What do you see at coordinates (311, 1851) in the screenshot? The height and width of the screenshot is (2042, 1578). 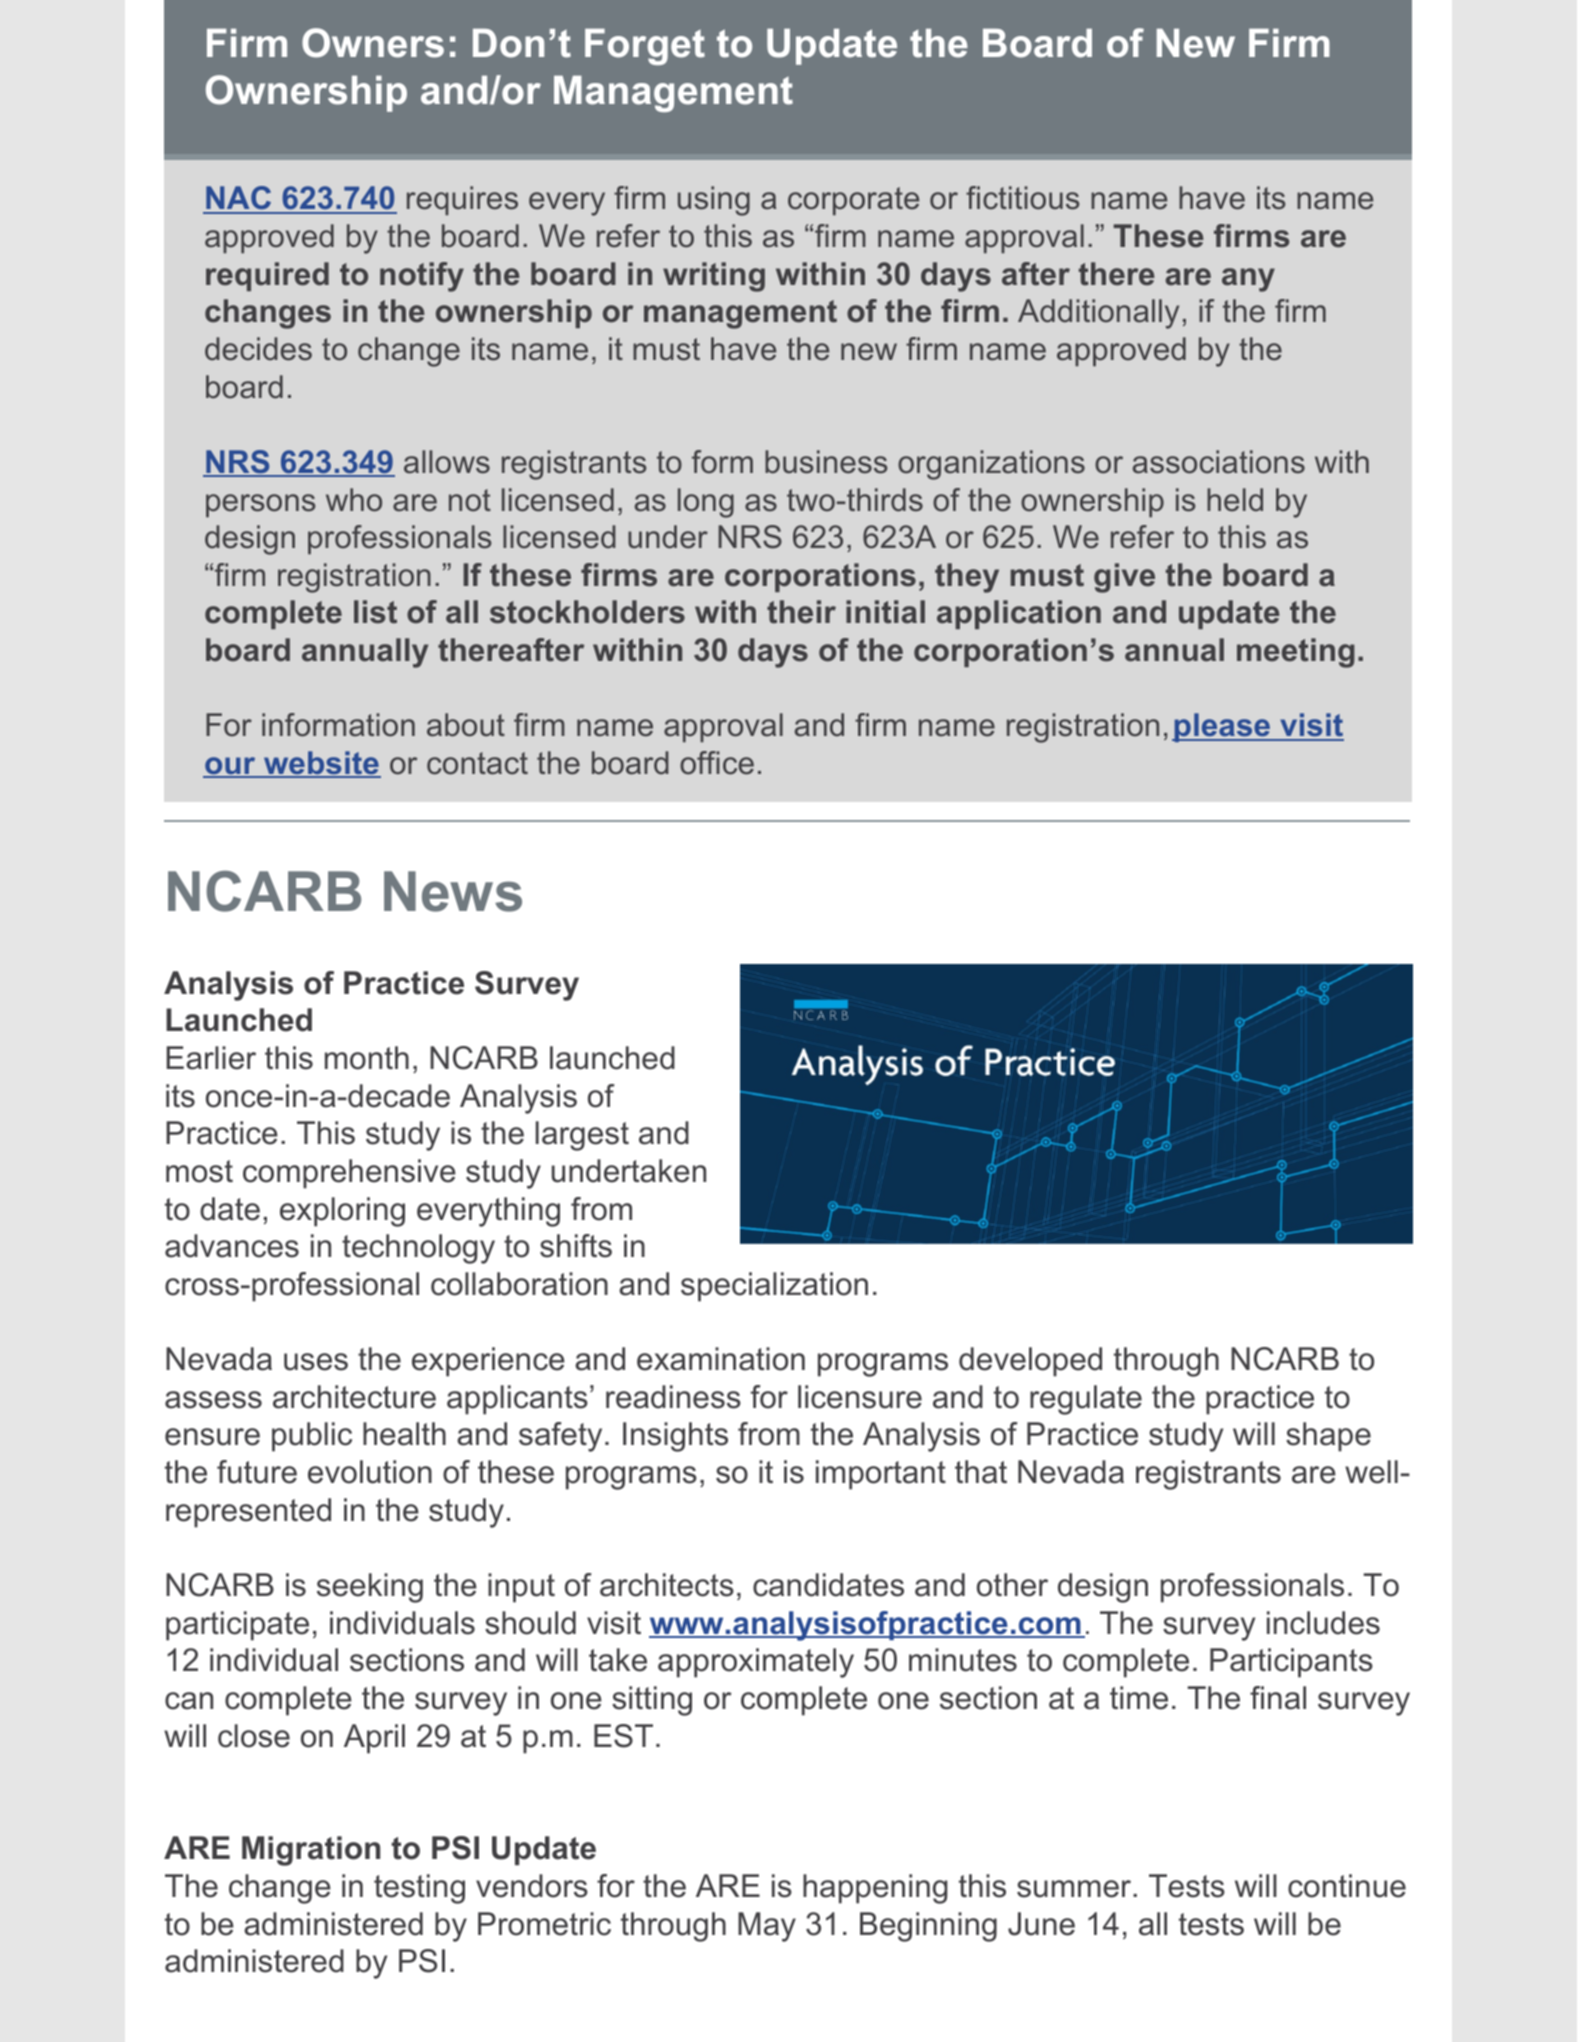 I see `Migration` at bounding box center [311, 1851].
